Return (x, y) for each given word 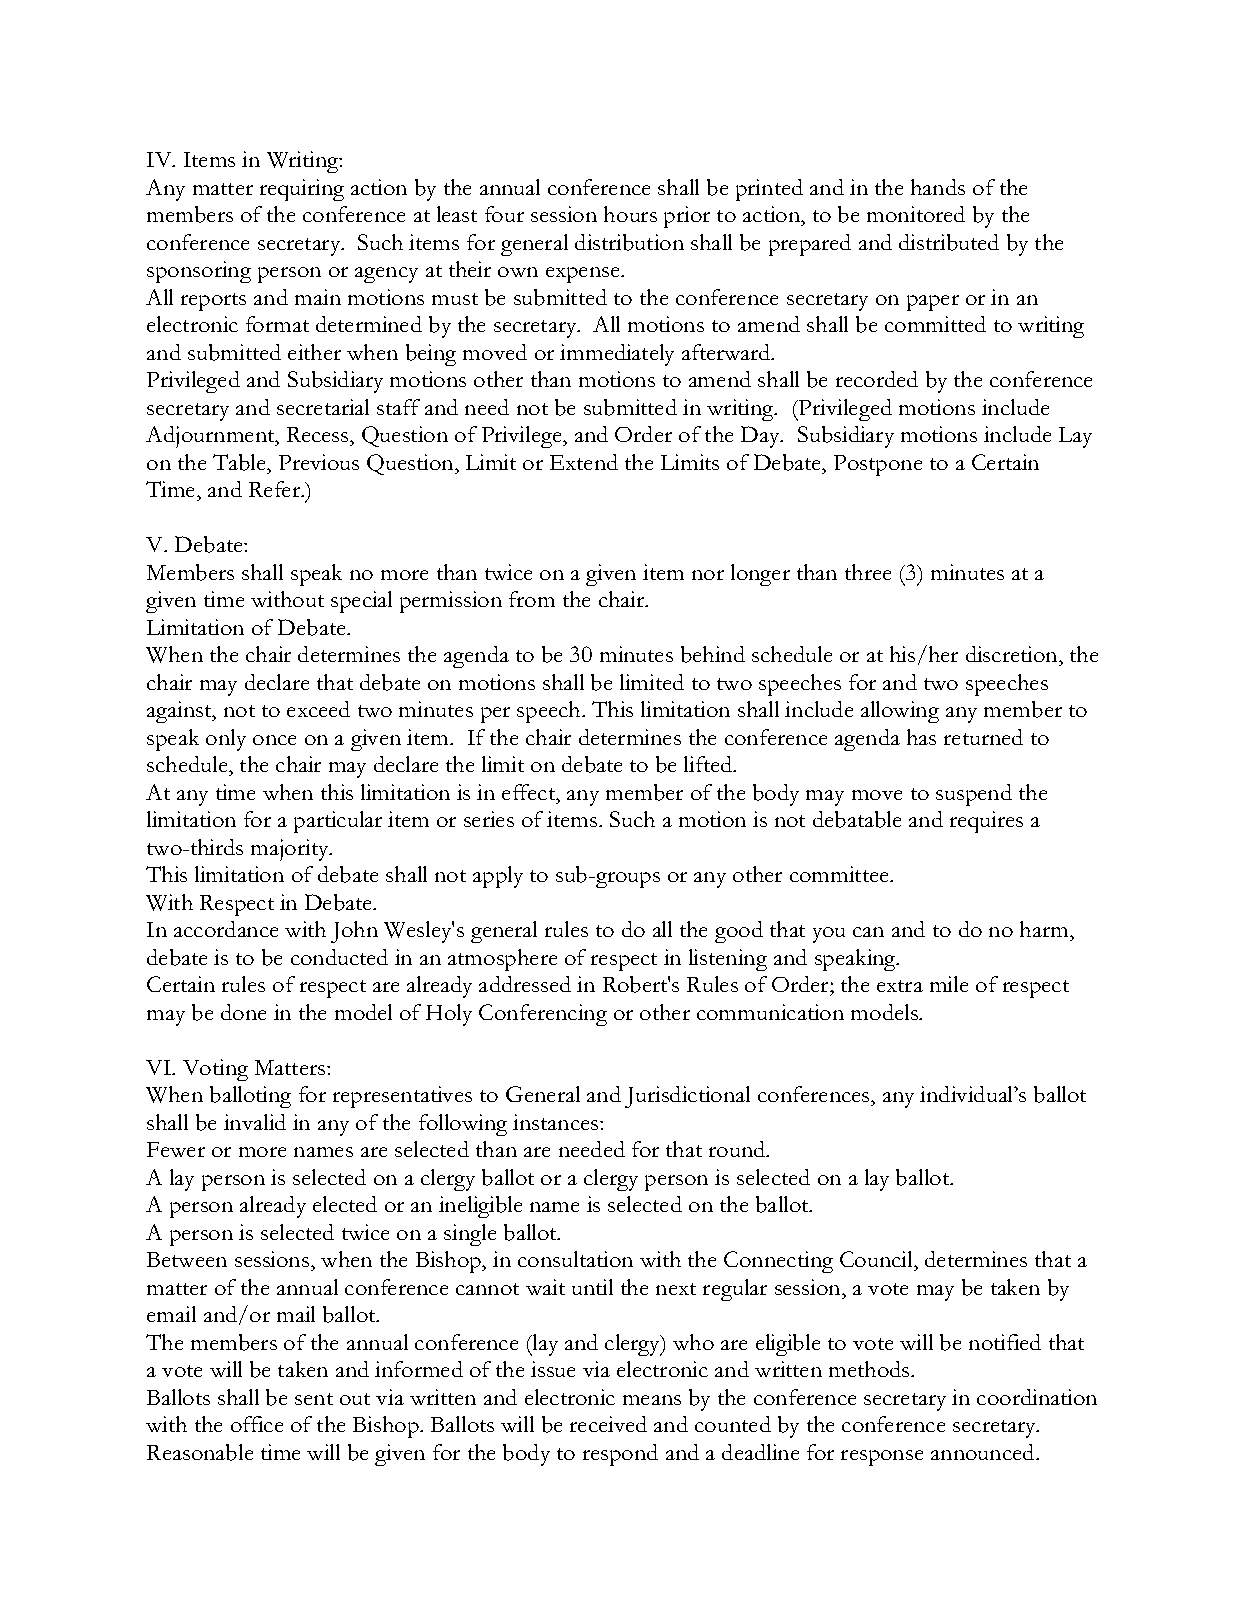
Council (877, 1259)
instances (557, 1122)
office (257, 1424)
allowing (900, 712)
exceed (318, 709)
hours (630, 214)
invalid (255, 1122)
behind (713, 654)
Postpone (878, 465)
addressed (525, 984)
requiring (302, 190)
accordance (226, 929)
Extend (584, 462)
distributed (949, 242)
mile (949, 984)
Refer (276, 489)
